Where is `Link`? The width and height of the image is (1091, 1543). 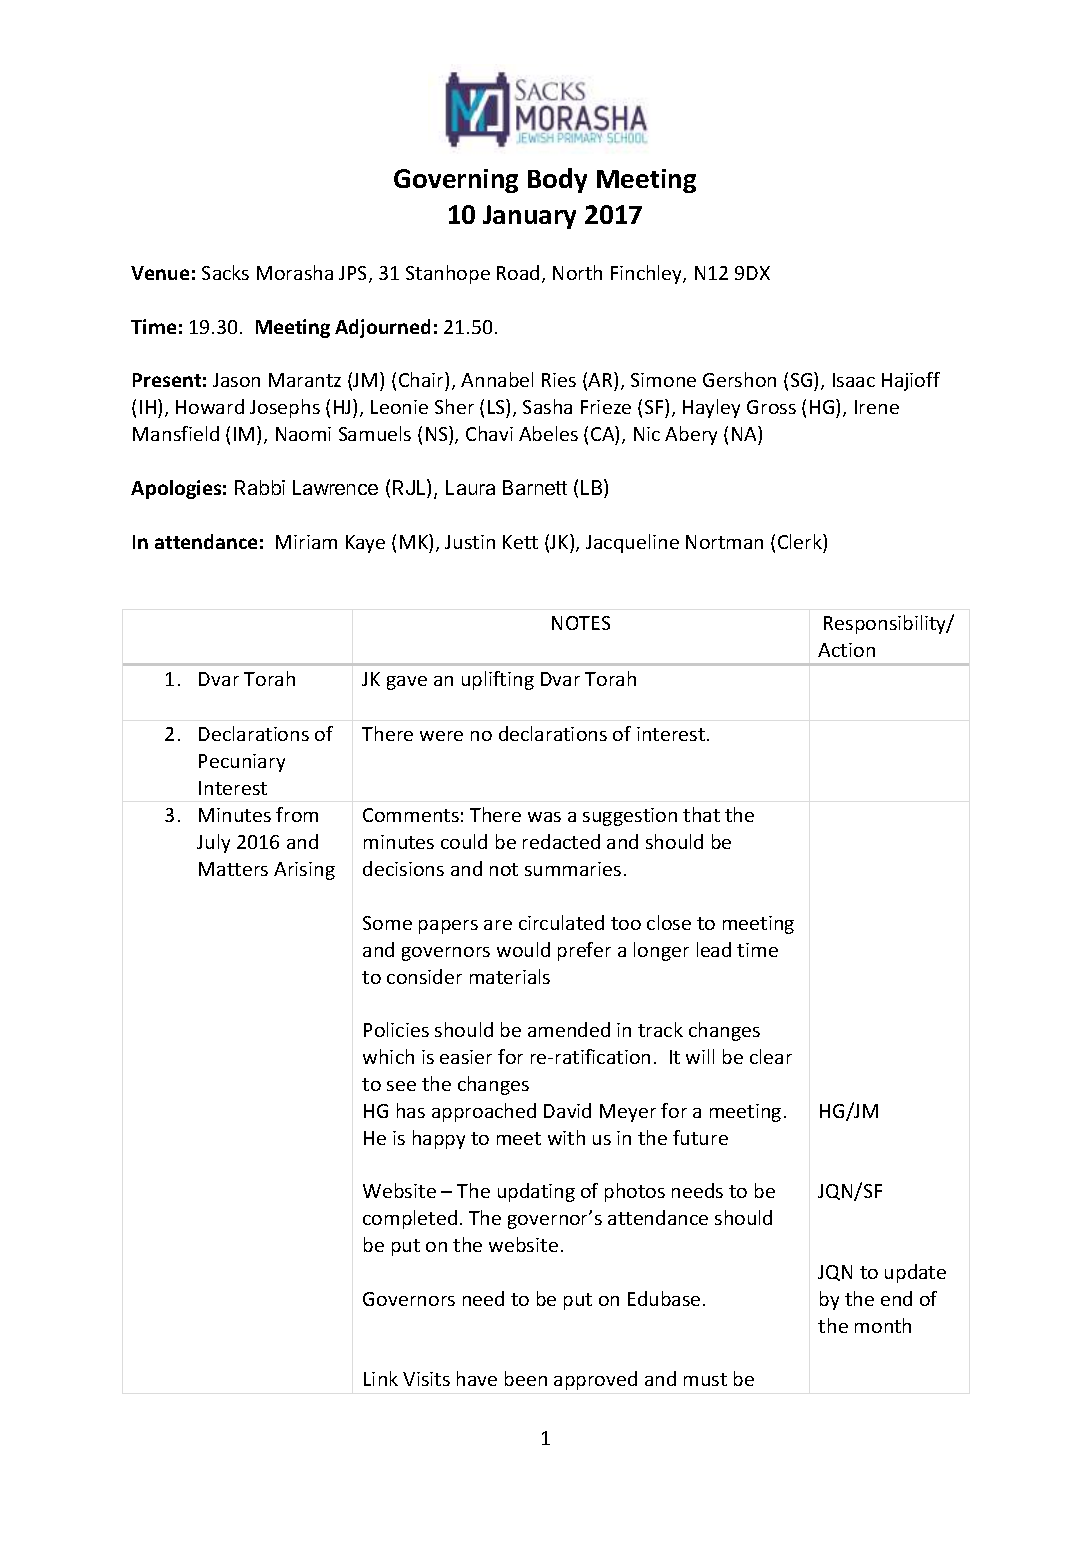
Link is located at coordinates (381, 1378).
